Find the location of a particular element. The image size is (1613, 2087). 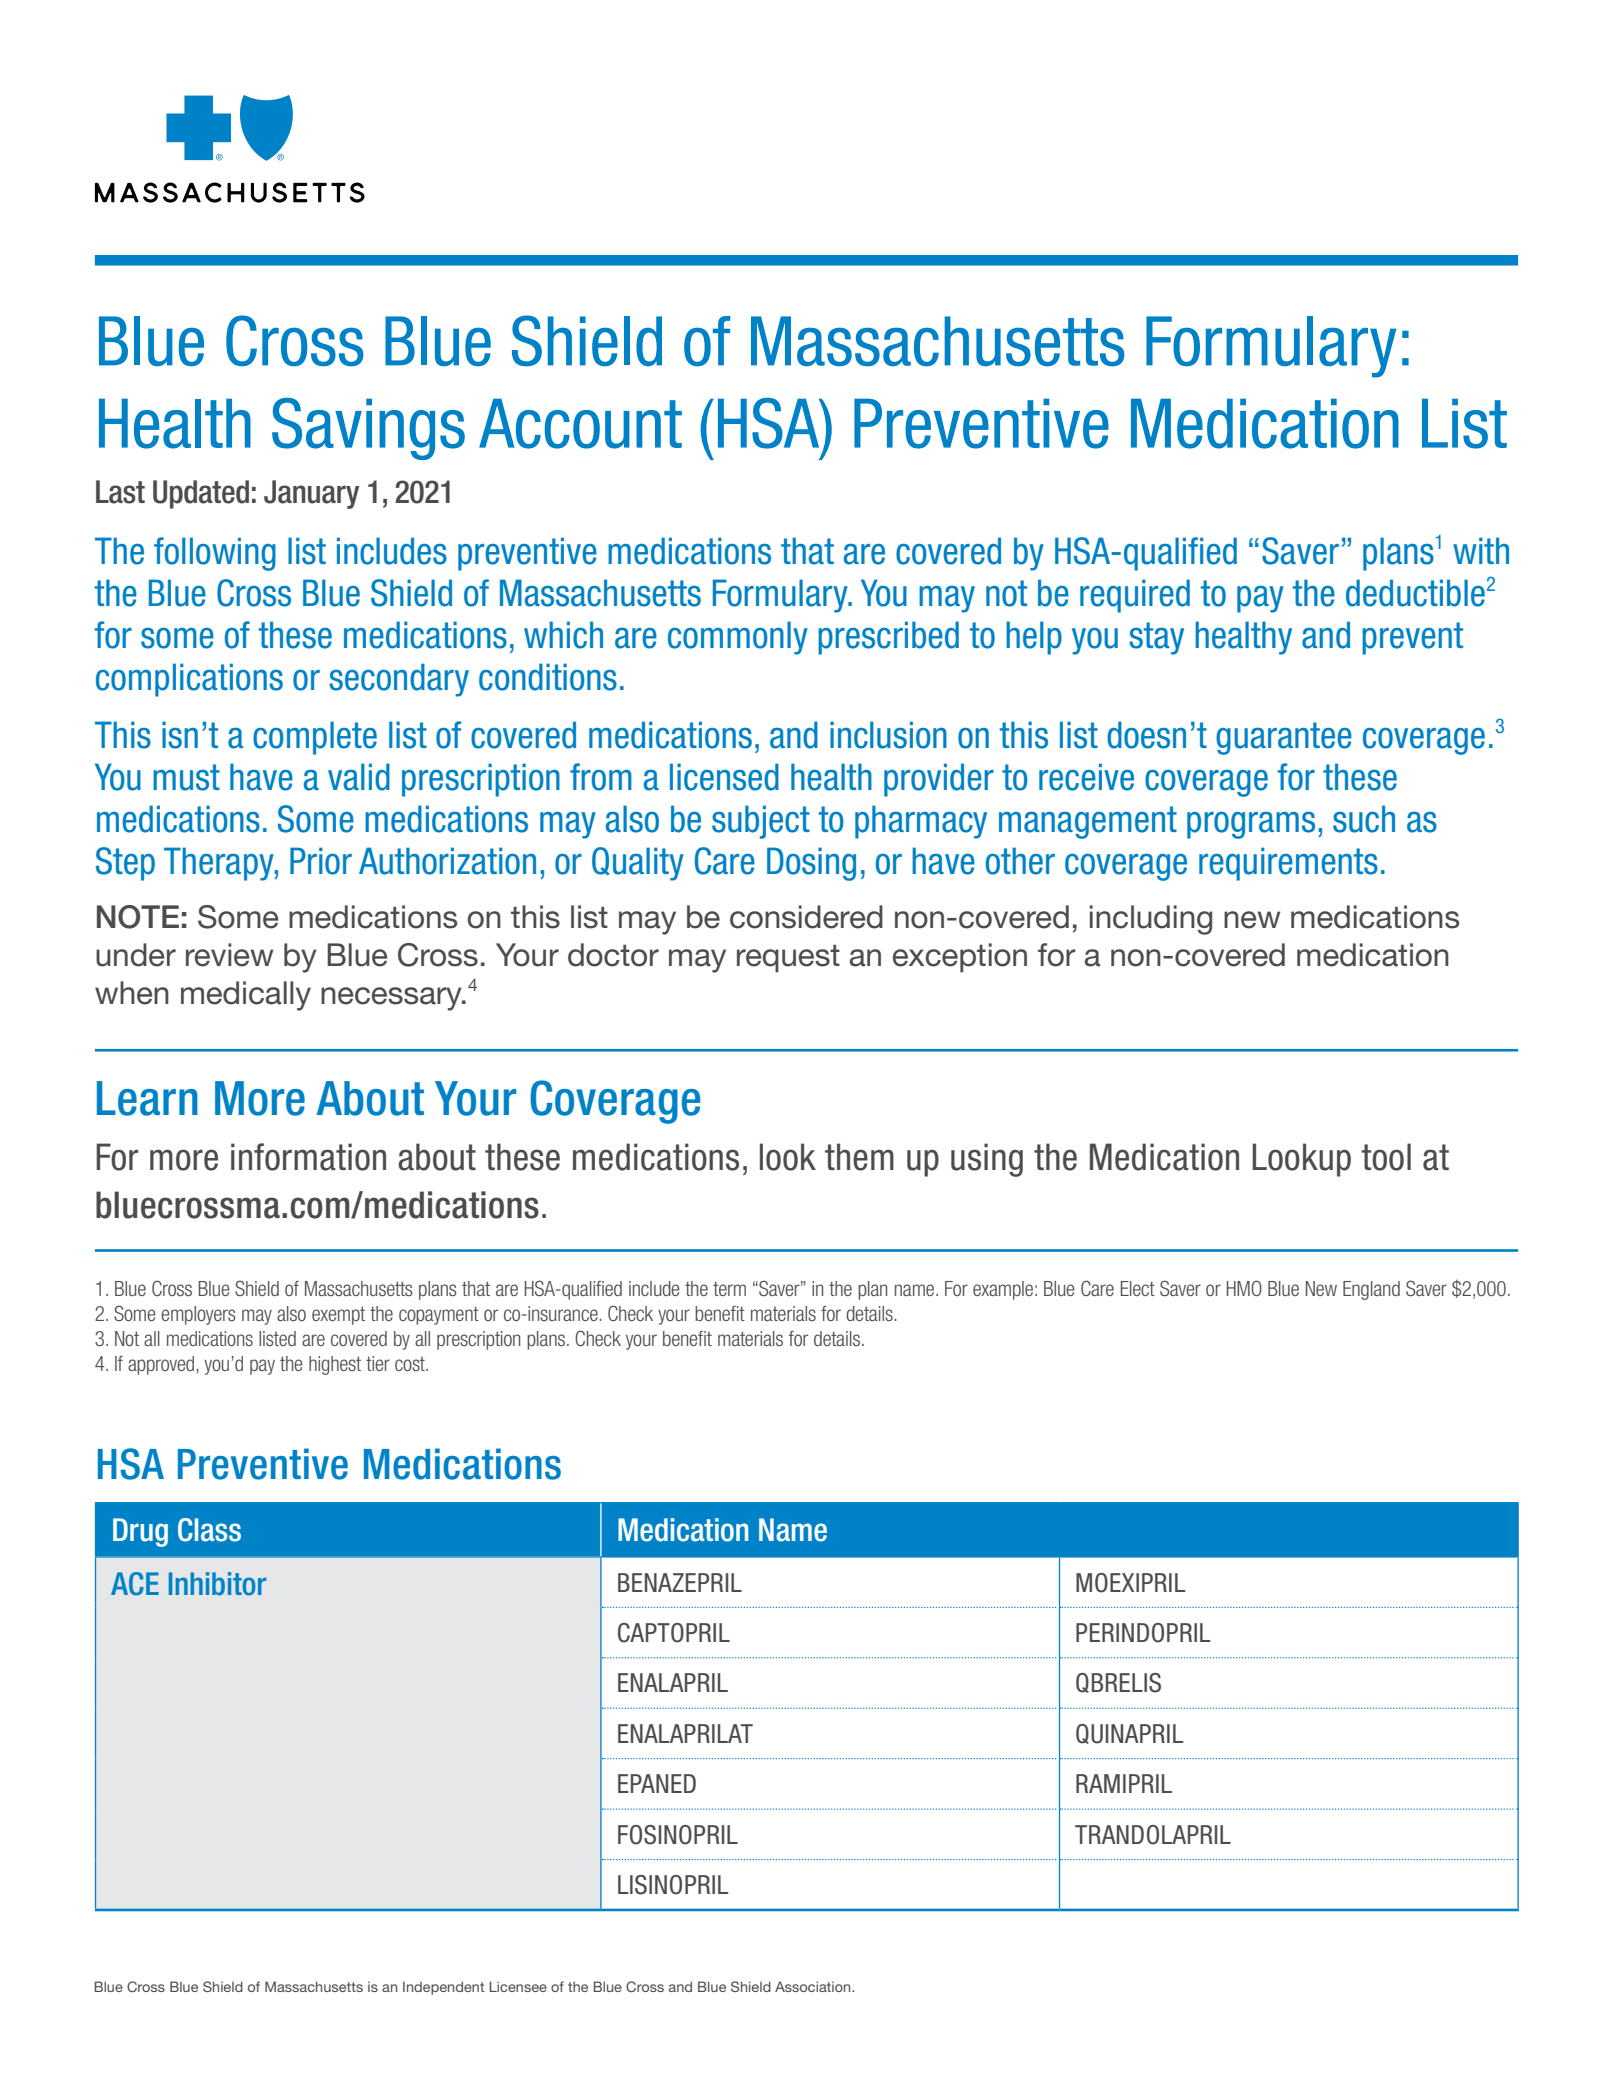

with is located at coordinates (1481, 550).
